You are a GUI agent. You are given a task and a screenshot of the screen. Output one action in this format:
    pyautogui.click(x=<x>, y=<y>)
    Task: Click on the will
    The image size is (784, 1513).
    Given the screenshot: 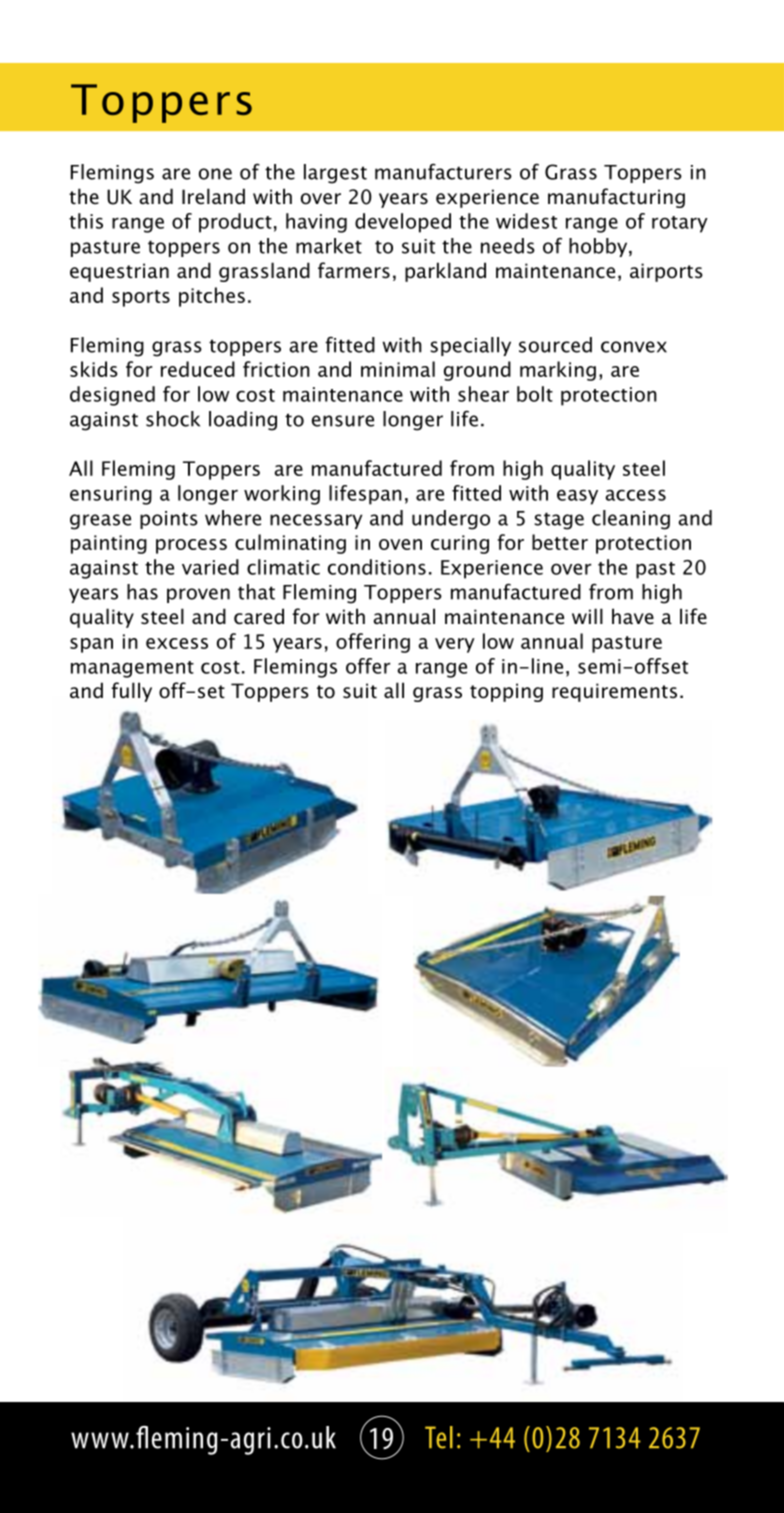 What is the action you would take?
    pyautogui.click(x=587, y=616)
